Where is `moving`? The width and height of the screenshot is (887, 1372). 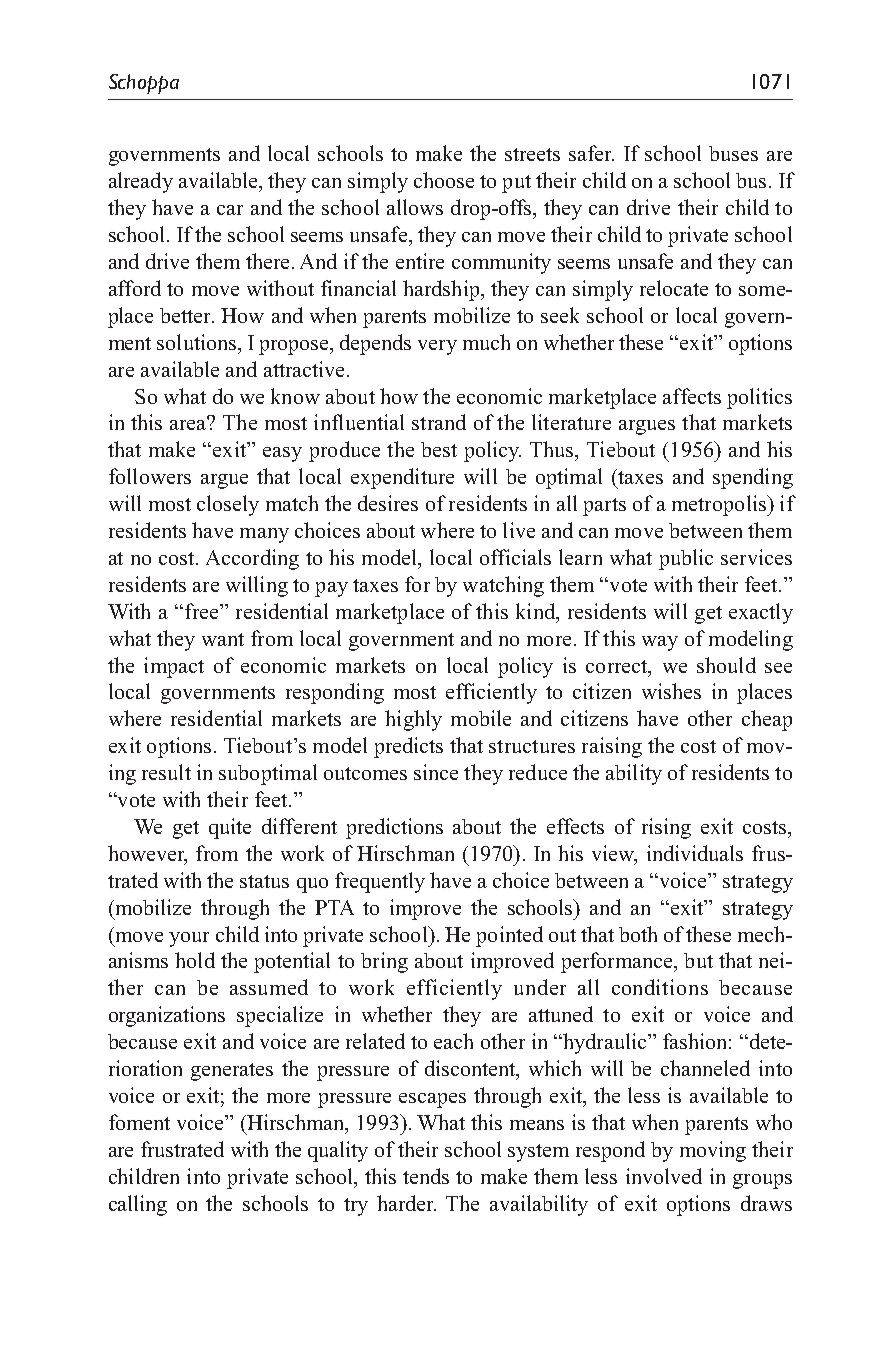 moving is located at coordinates (713, 1151).
